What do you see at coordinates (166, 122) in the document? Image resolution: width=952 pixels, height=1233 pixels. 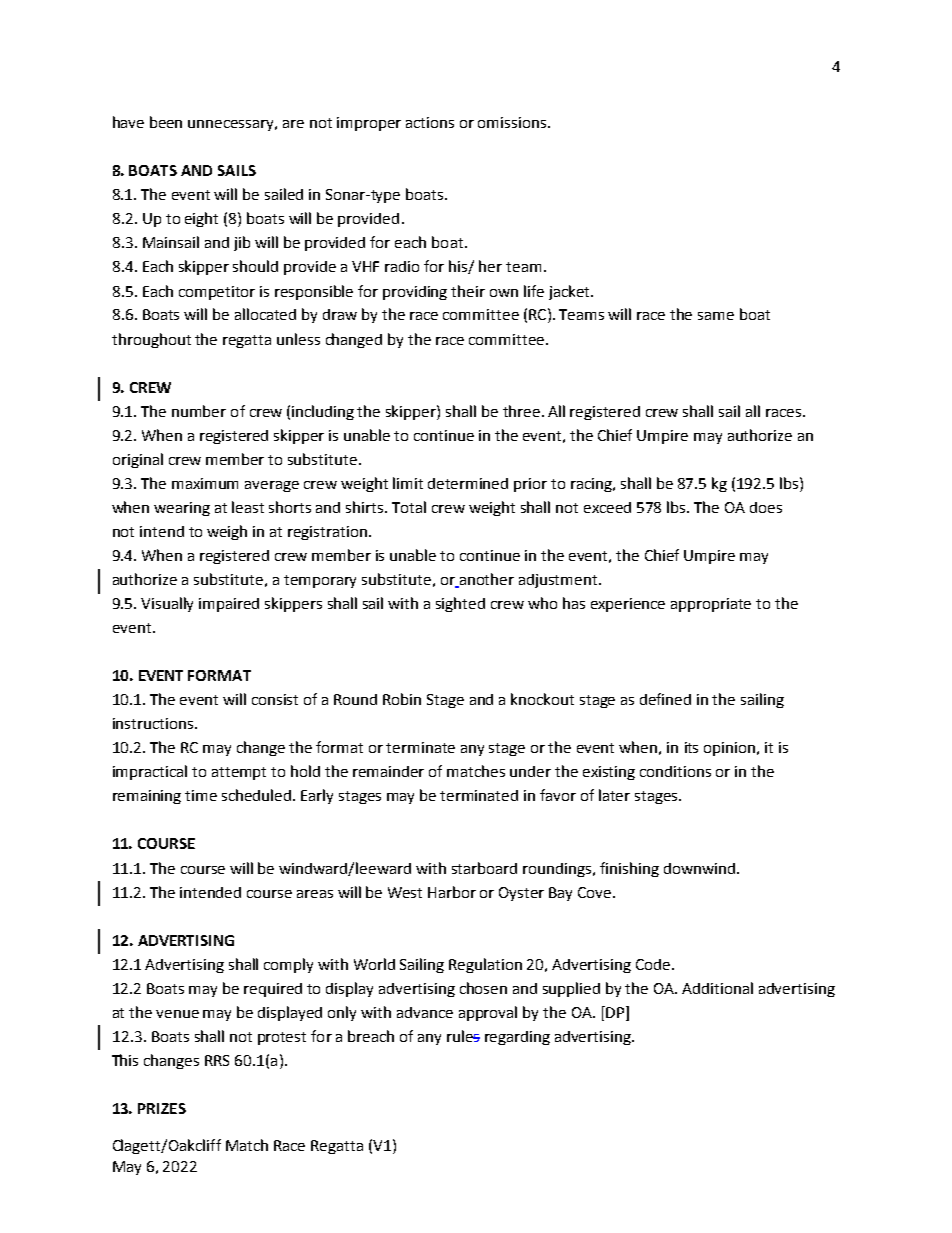 I see `been` at bounding box center [166, 122].
